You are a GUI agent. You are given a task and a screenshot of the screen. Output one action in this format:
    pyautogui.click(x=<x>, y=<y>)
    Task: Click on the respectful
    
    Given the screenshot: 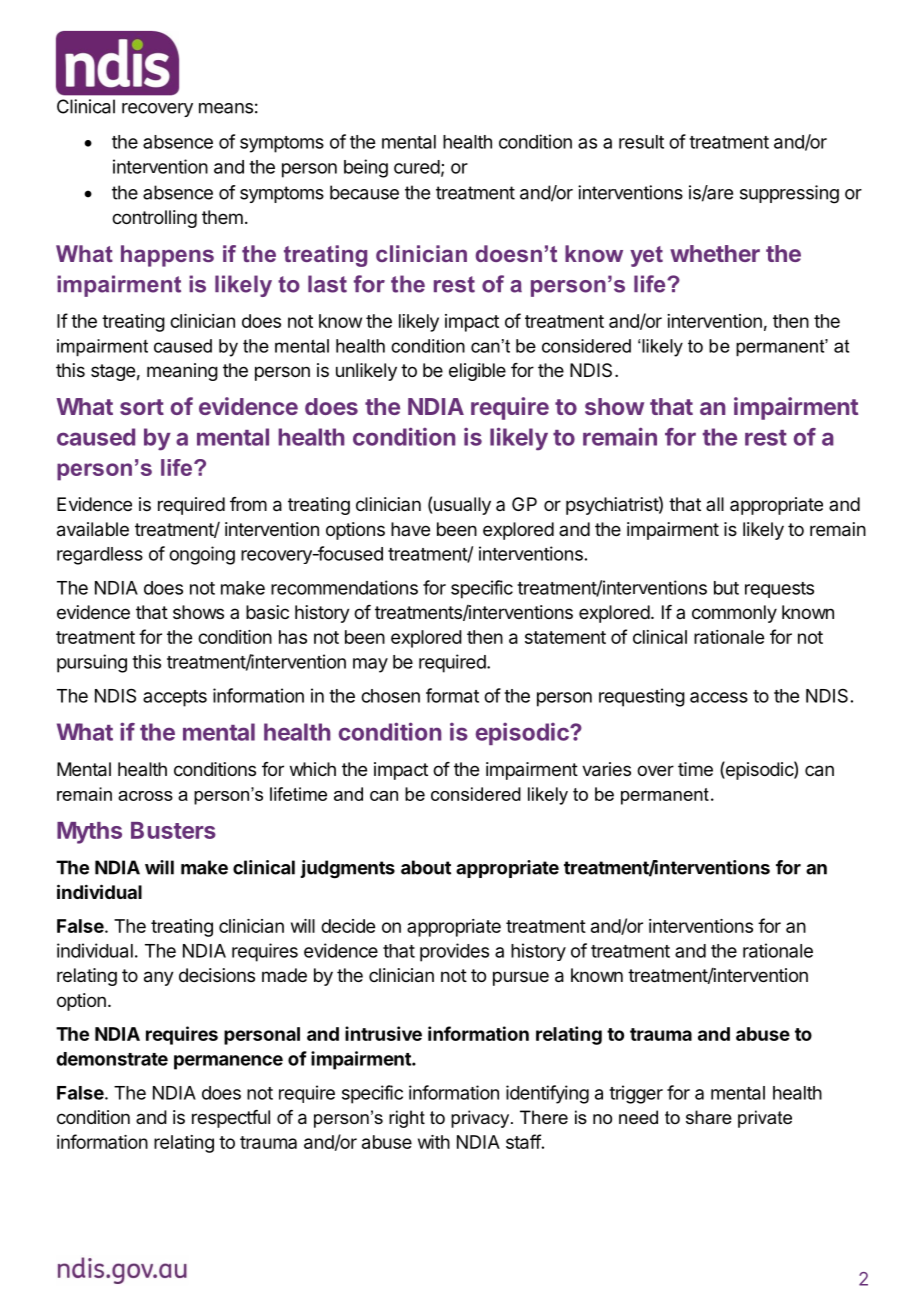 What is the action you would take?
    pyautogui.click(x=231, y=1119)
